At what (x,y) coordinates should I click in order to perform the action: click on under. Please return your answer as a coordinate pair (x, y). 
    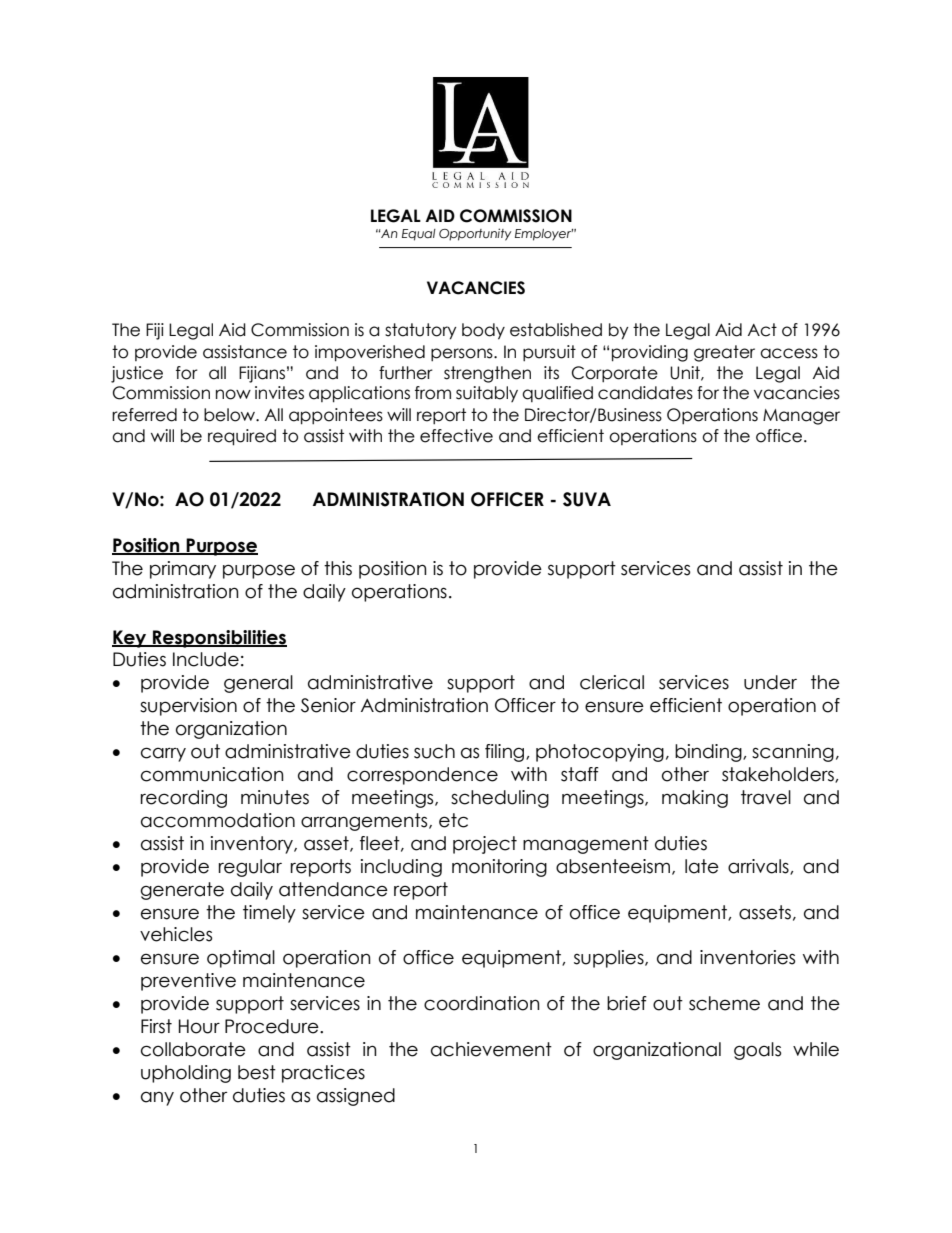
    Looking at the image, I should click on (770, 682).
